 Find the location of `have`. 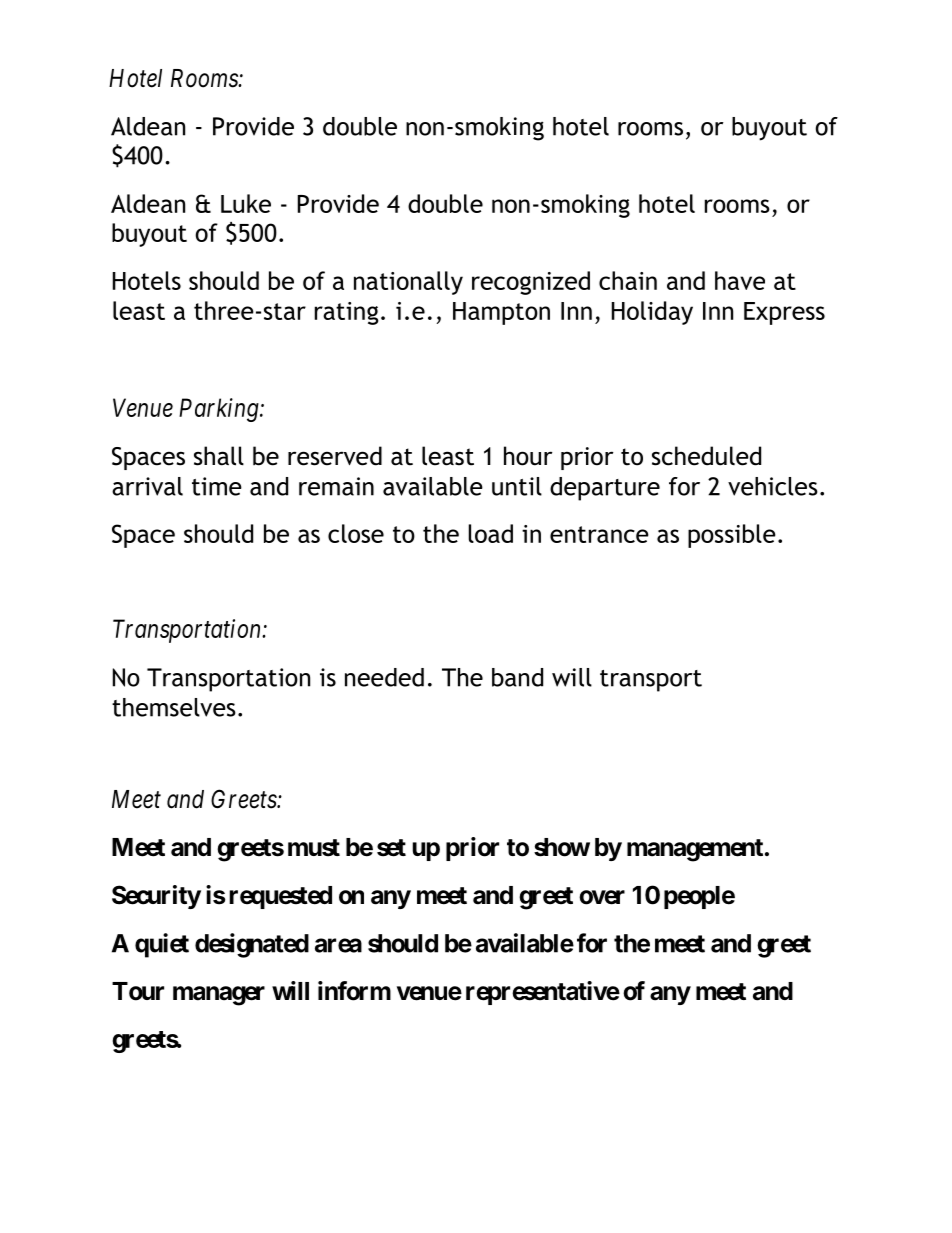

have is located at coordinates (740, 280).
